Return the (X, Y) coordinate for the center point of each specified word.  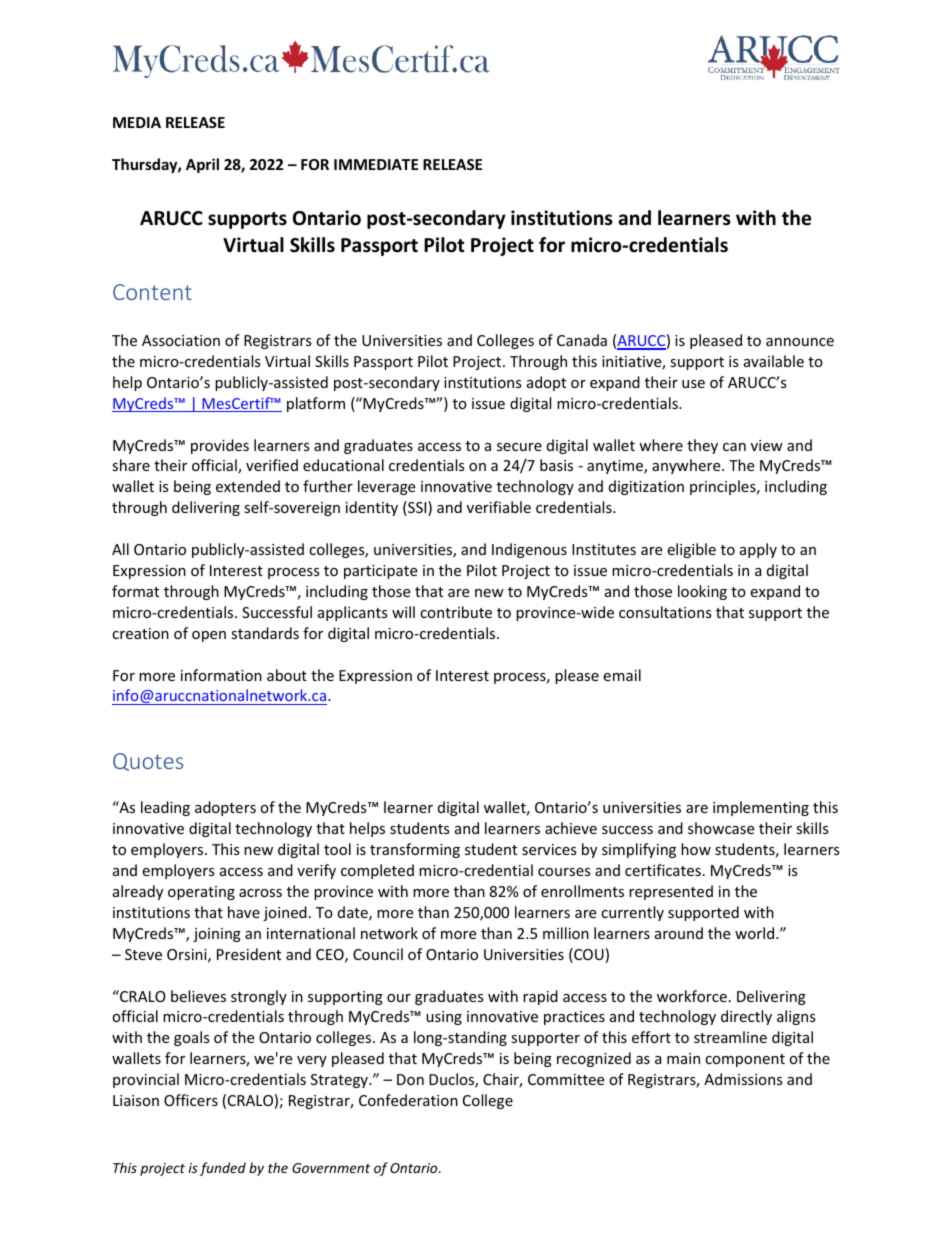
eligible (691, 550)
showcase (721, 828)
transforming (415, 850)
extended (248, 486)
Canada (582, 340)
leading (165, 808)
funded (223, 1169)
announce (800, 342)
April (202, 165)
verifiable (499, 507)
